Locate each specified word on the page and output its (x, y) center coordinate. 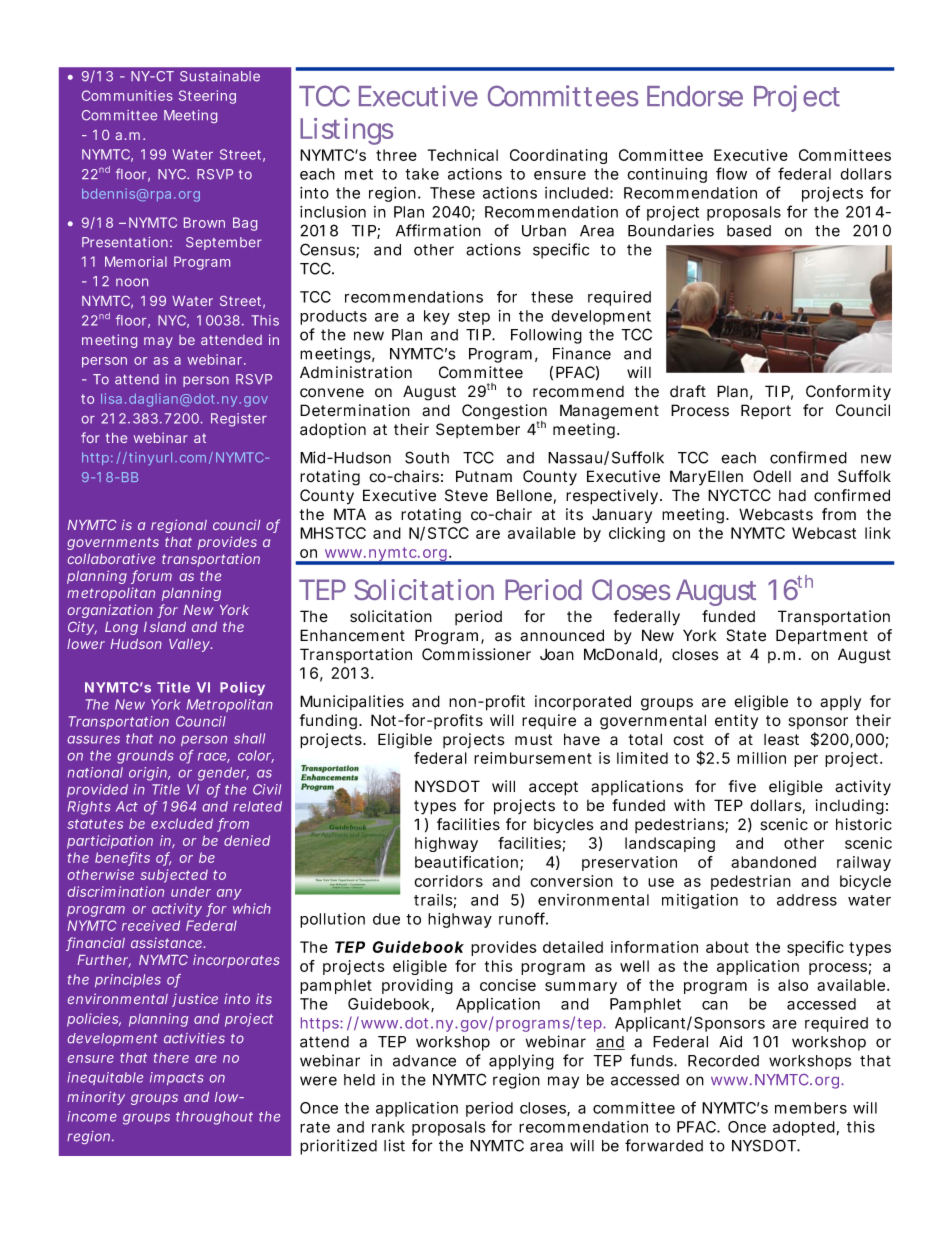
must (533, 740)
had (792, 496)
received (151, 925)
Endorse (695, 96)
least (781, 740)
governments (113, 543)
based (749, 231)
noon (132, 282)
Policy (242, 689)
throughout (214, 1118)
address (807, 900)
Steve (466, 495)
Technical (463, 155)
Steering (207, 97)
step (474, 318)
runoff (523, 918)
